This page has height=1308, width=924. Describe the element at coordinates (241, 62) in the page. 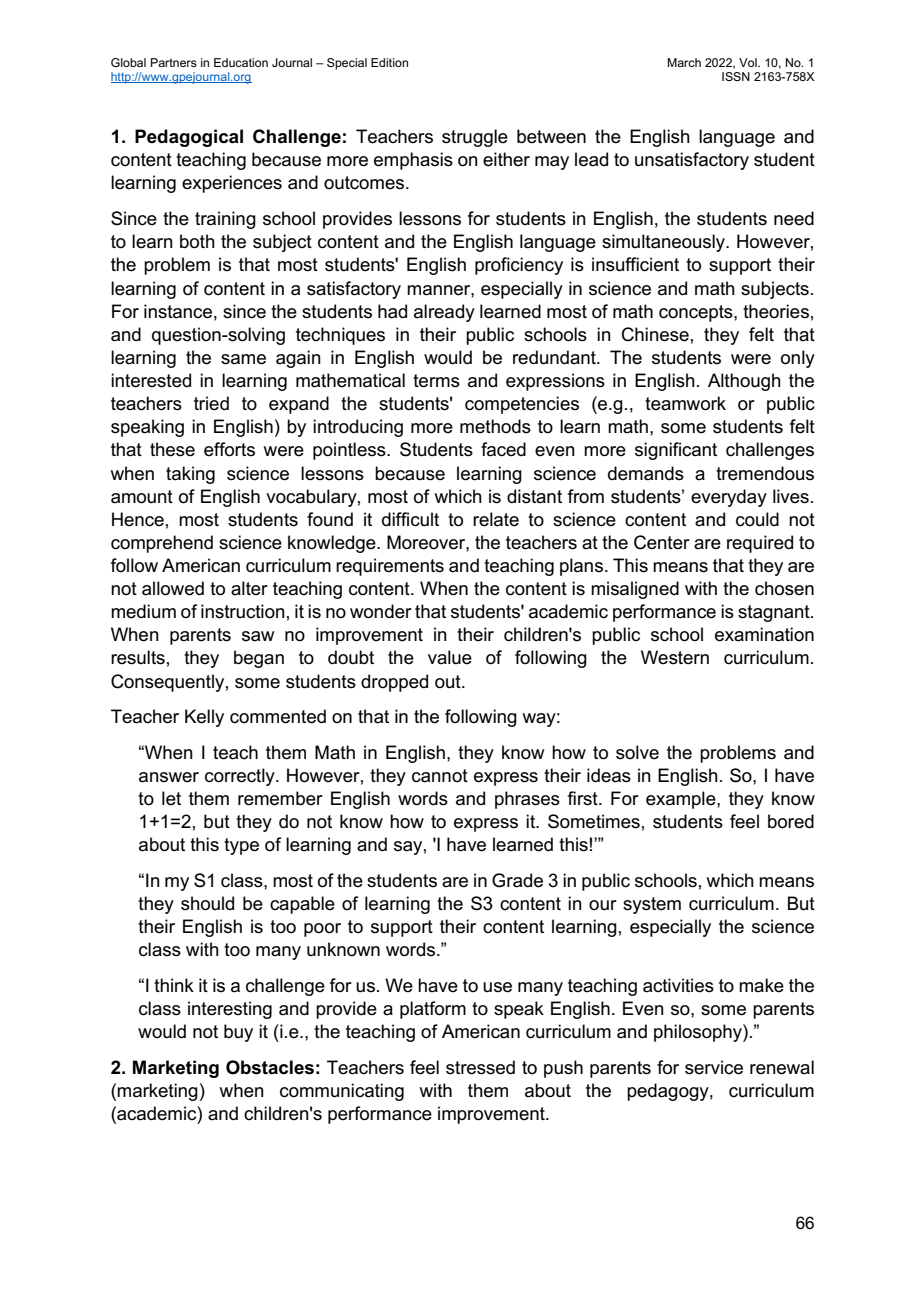

I see `Education` at that location.
